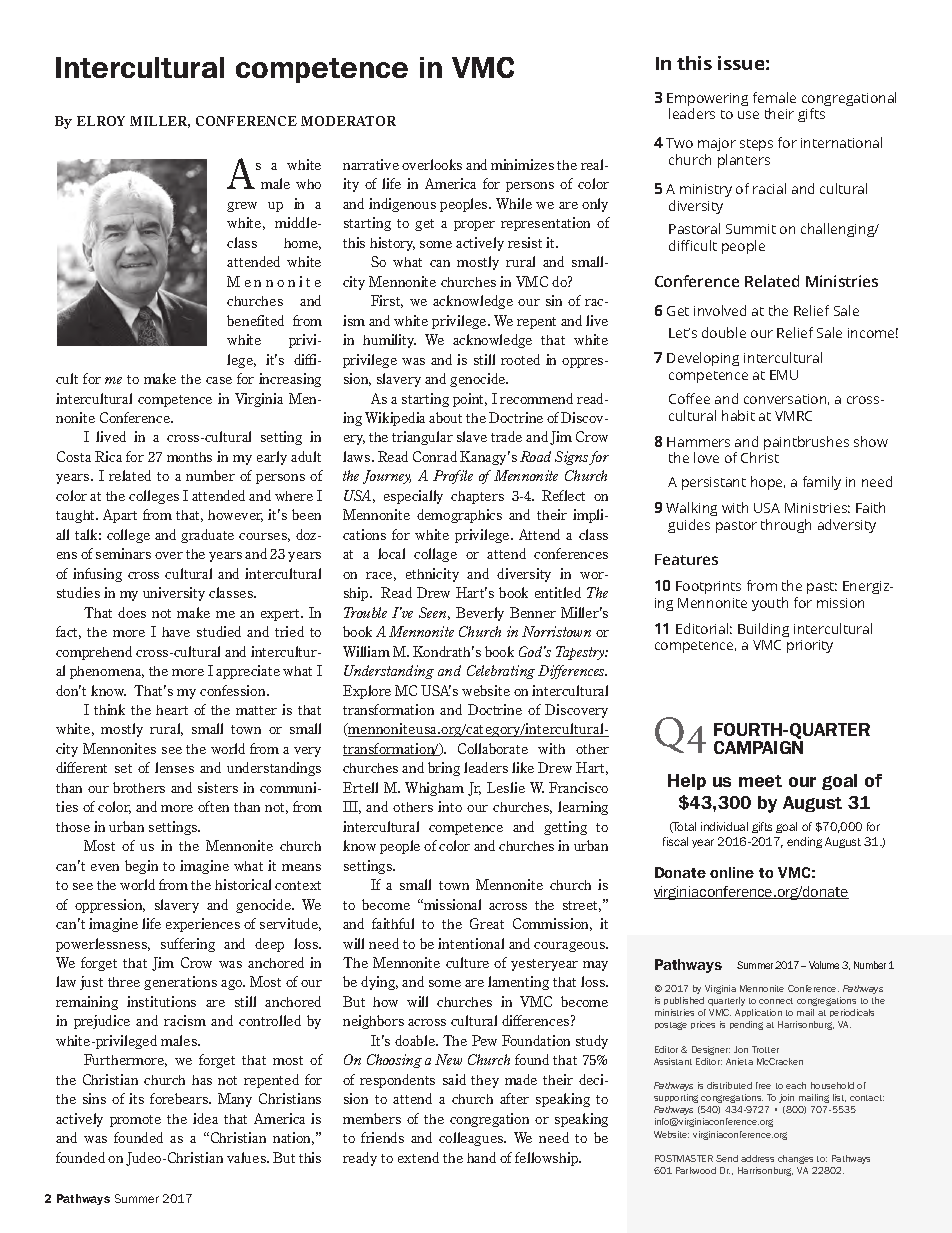  Describe the element at coordinates (760, 781) in the document. I see `meet` at that location.
